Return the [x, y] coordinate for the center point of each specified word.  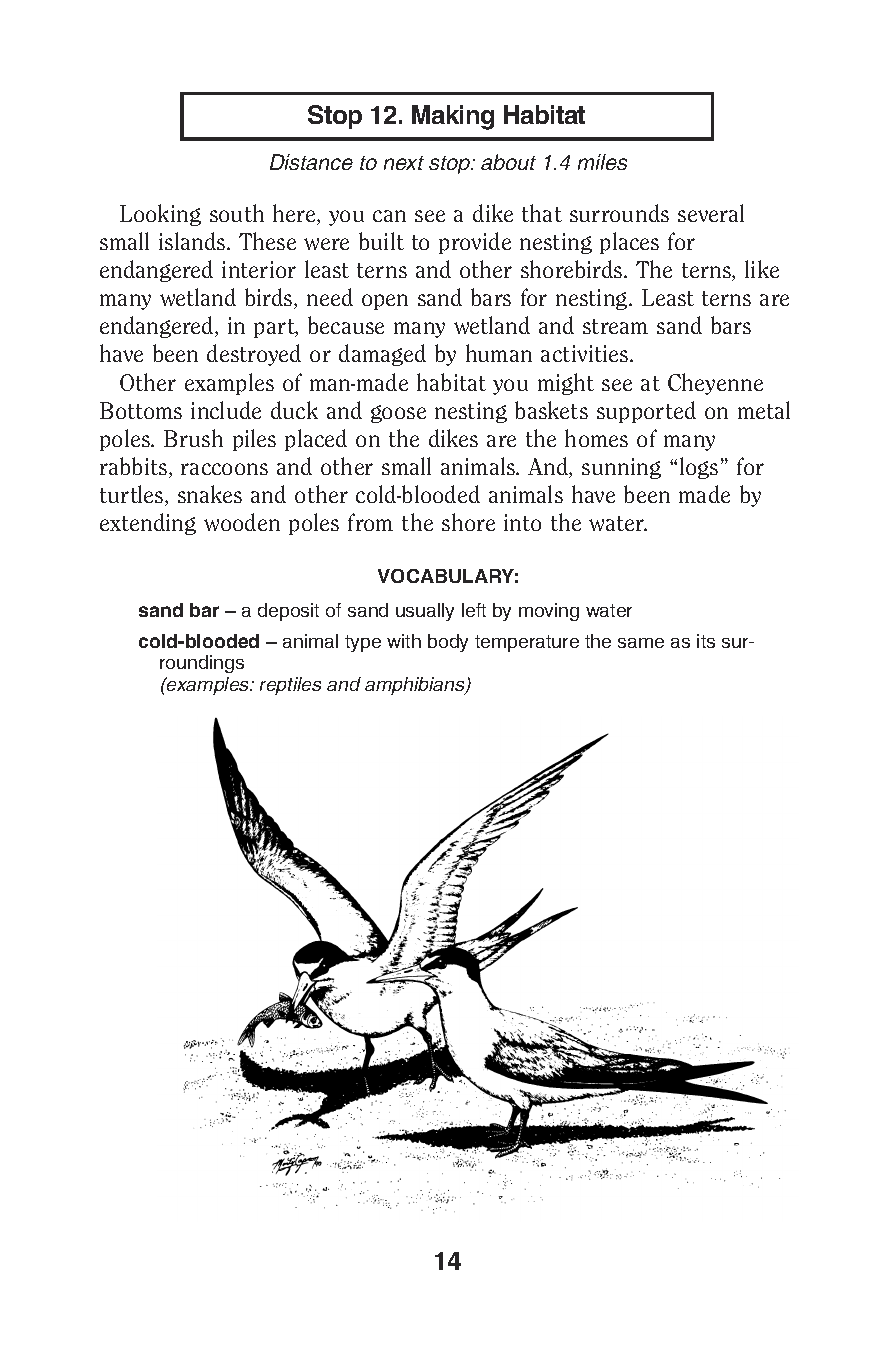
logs [699, 468]
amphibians [416, 686]
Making [453, 117]
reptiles [290, 686]
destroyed [254, 355]
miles [602, 162]
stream [615, 326]
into [522, 522]
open [385, 302]
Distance [311, 162]
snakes [210, 494]
